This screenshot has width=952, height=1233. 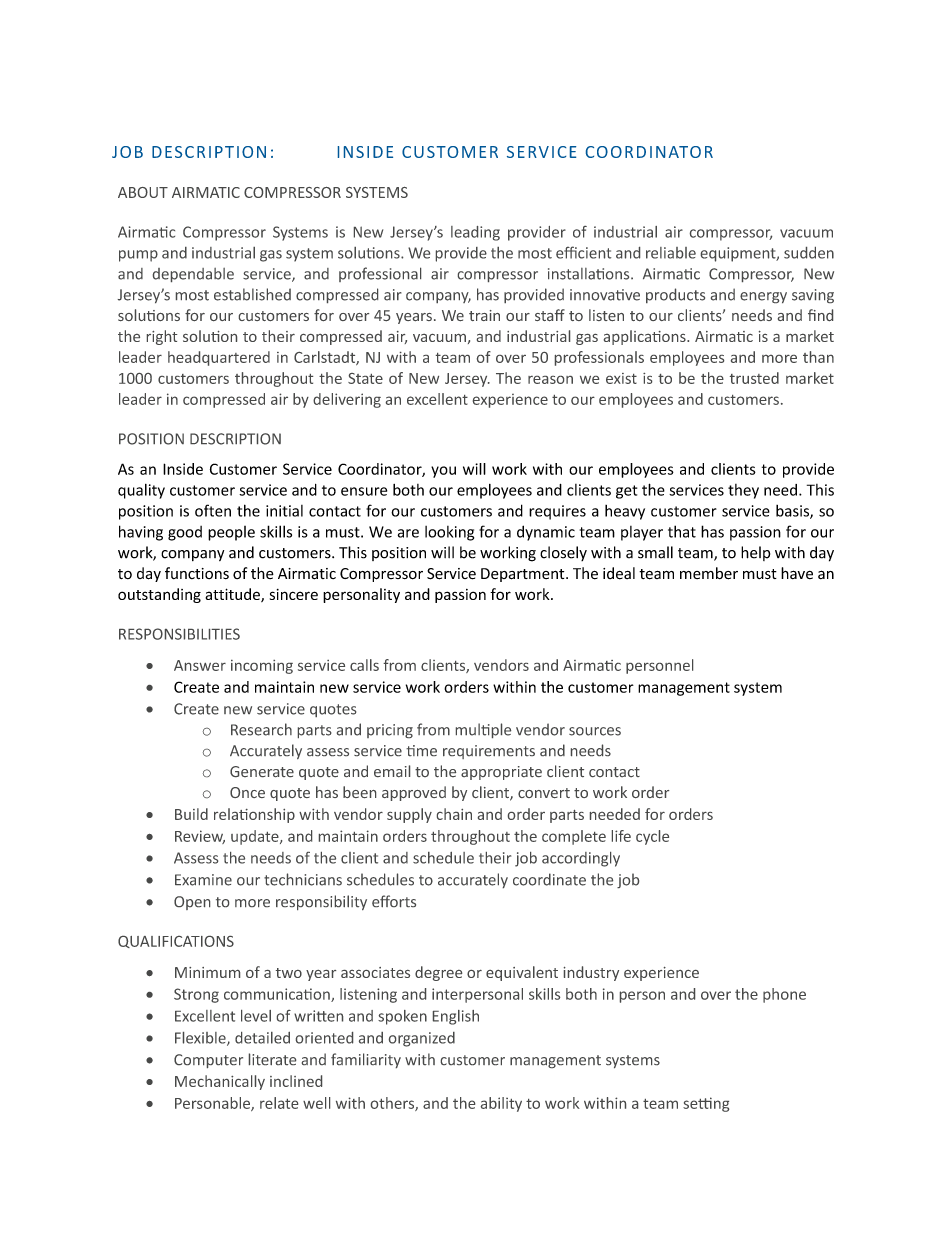 I want to click on leading, so click(x=475, y=233).
